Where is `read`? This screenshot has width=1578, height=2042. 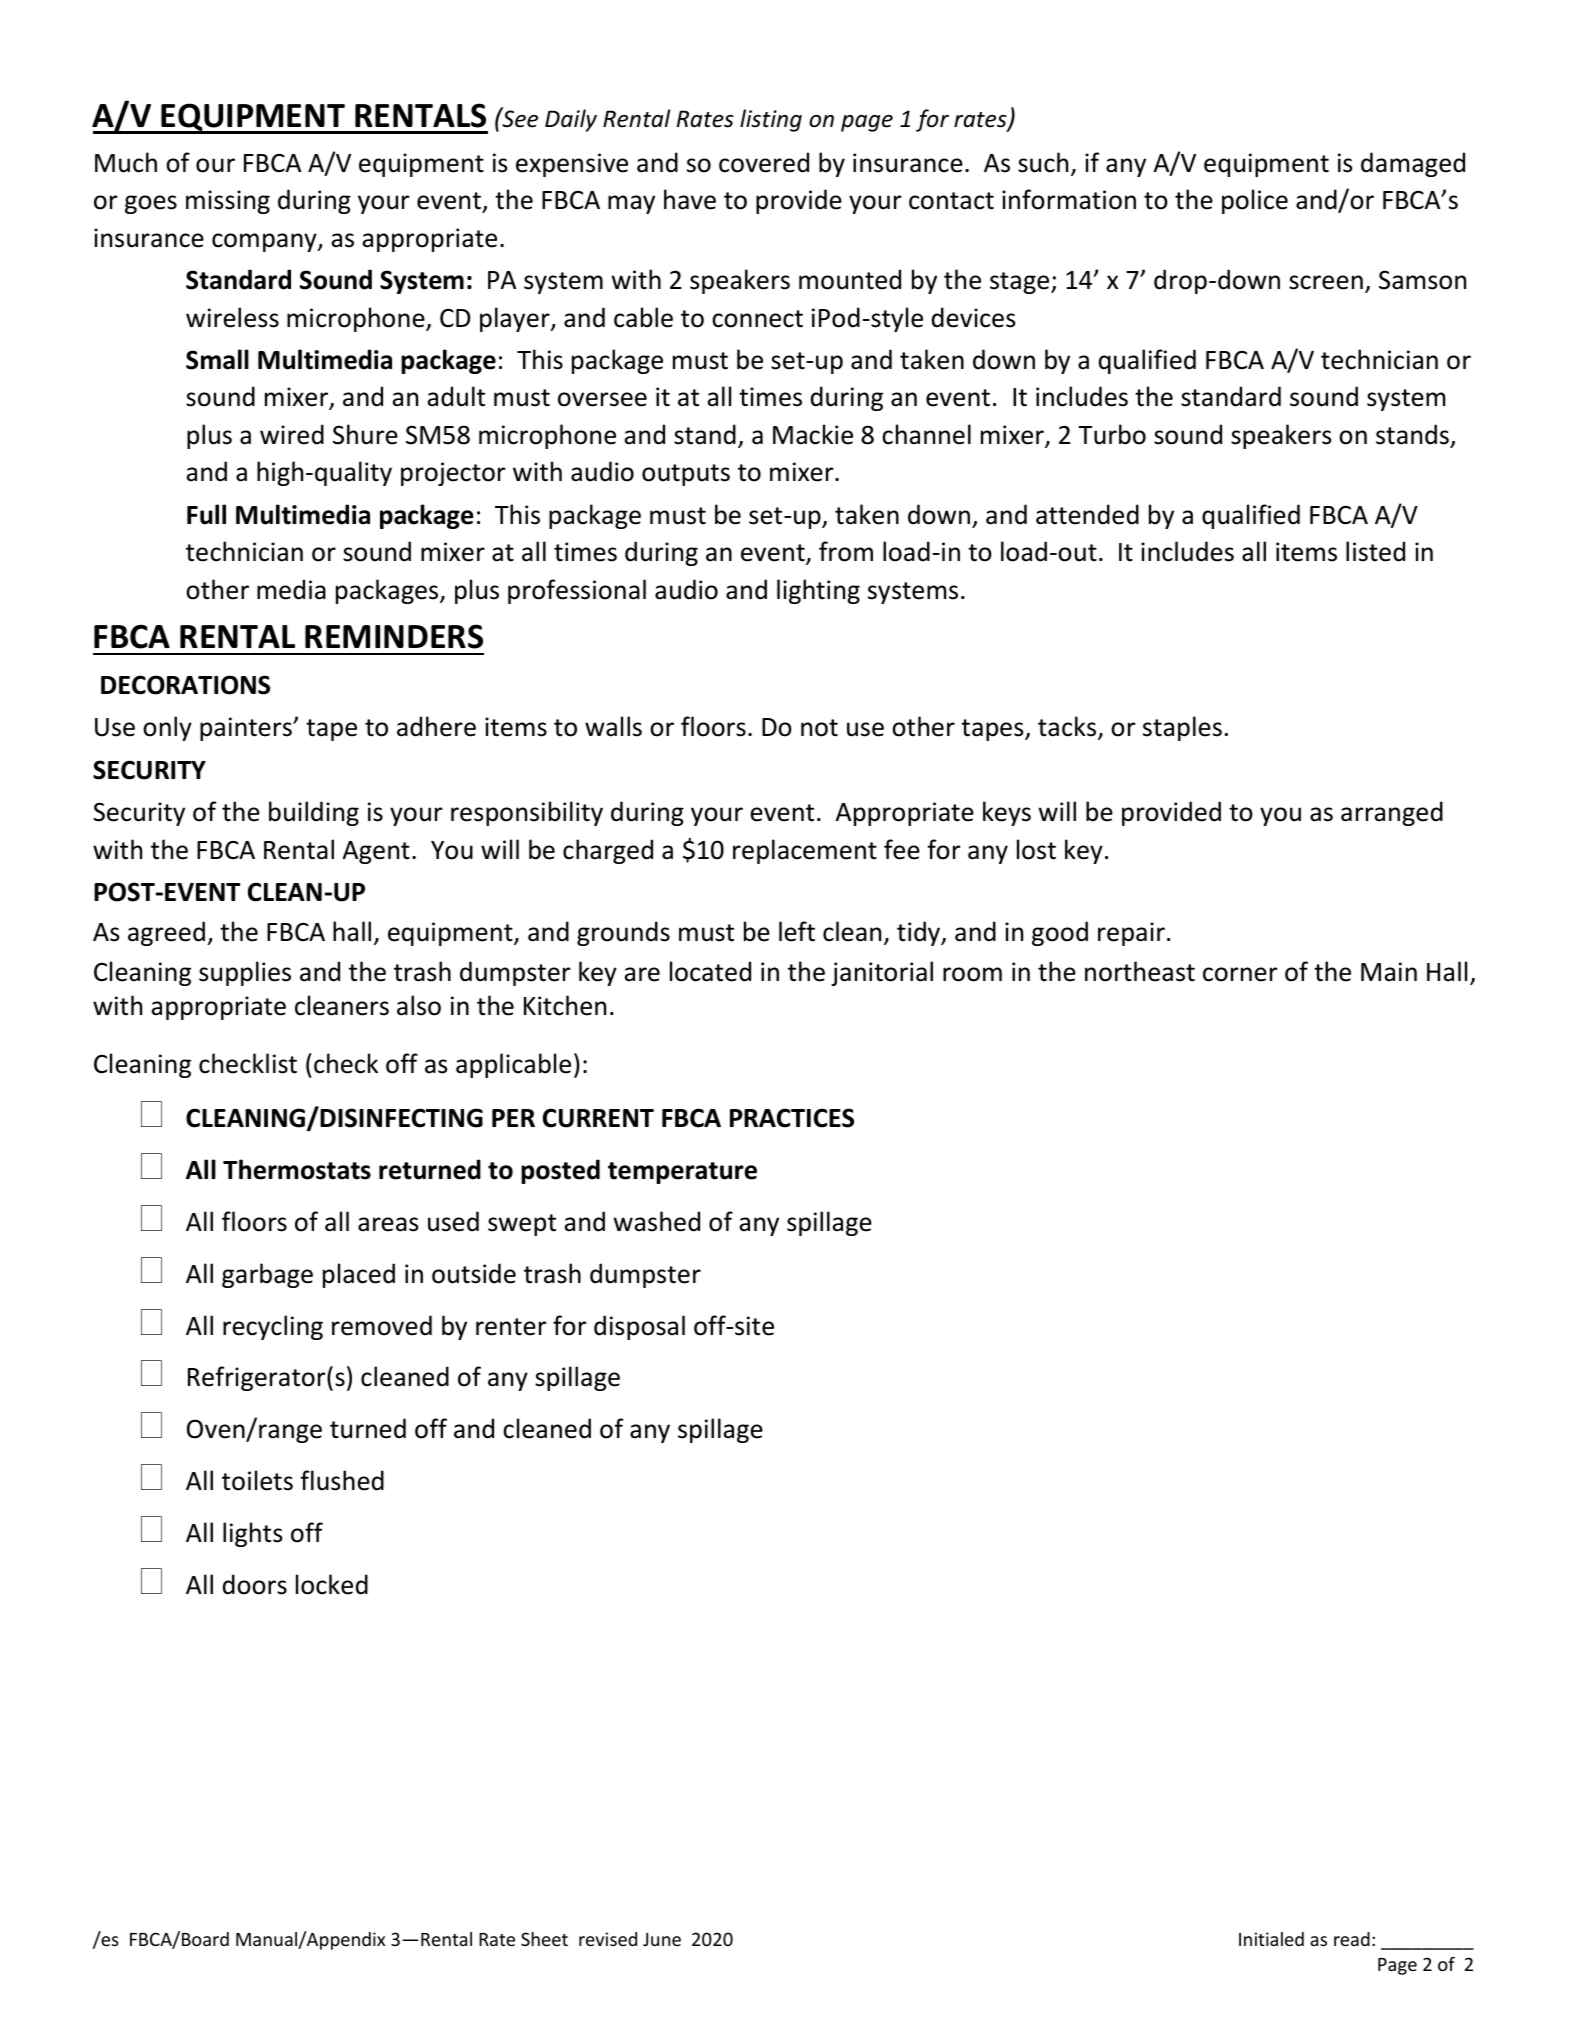 read is located at coordinates (1352, 1939).
